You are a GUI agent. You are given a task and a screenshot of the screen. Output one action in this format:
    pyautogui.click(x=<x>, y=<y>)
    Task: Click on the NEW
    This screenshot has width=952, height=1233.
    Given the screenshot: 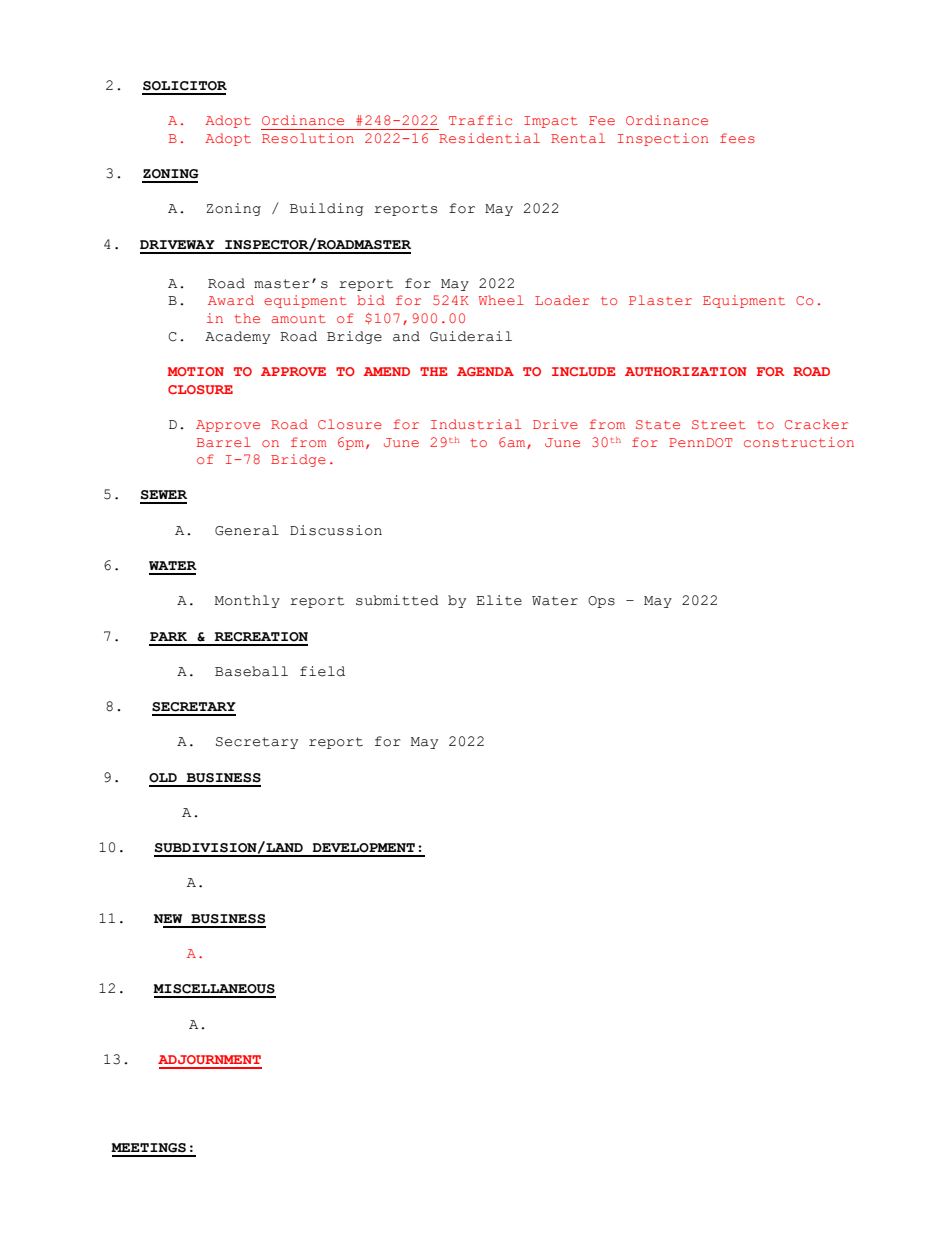 What is the action you would take?
    pyautogui.click(x=168, y=918)
